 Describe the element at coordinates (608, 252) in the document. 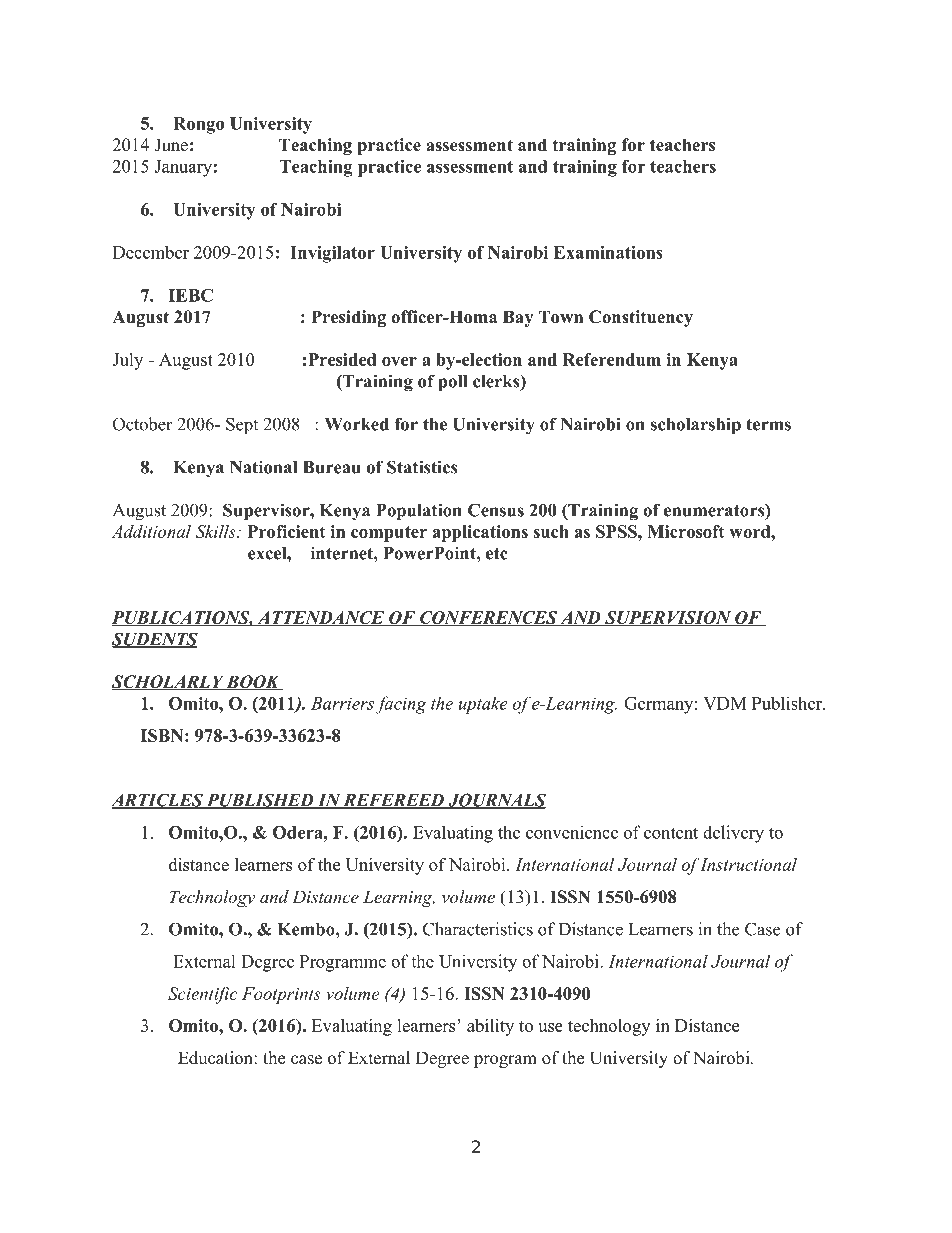

I see `Examinations` at that location.
